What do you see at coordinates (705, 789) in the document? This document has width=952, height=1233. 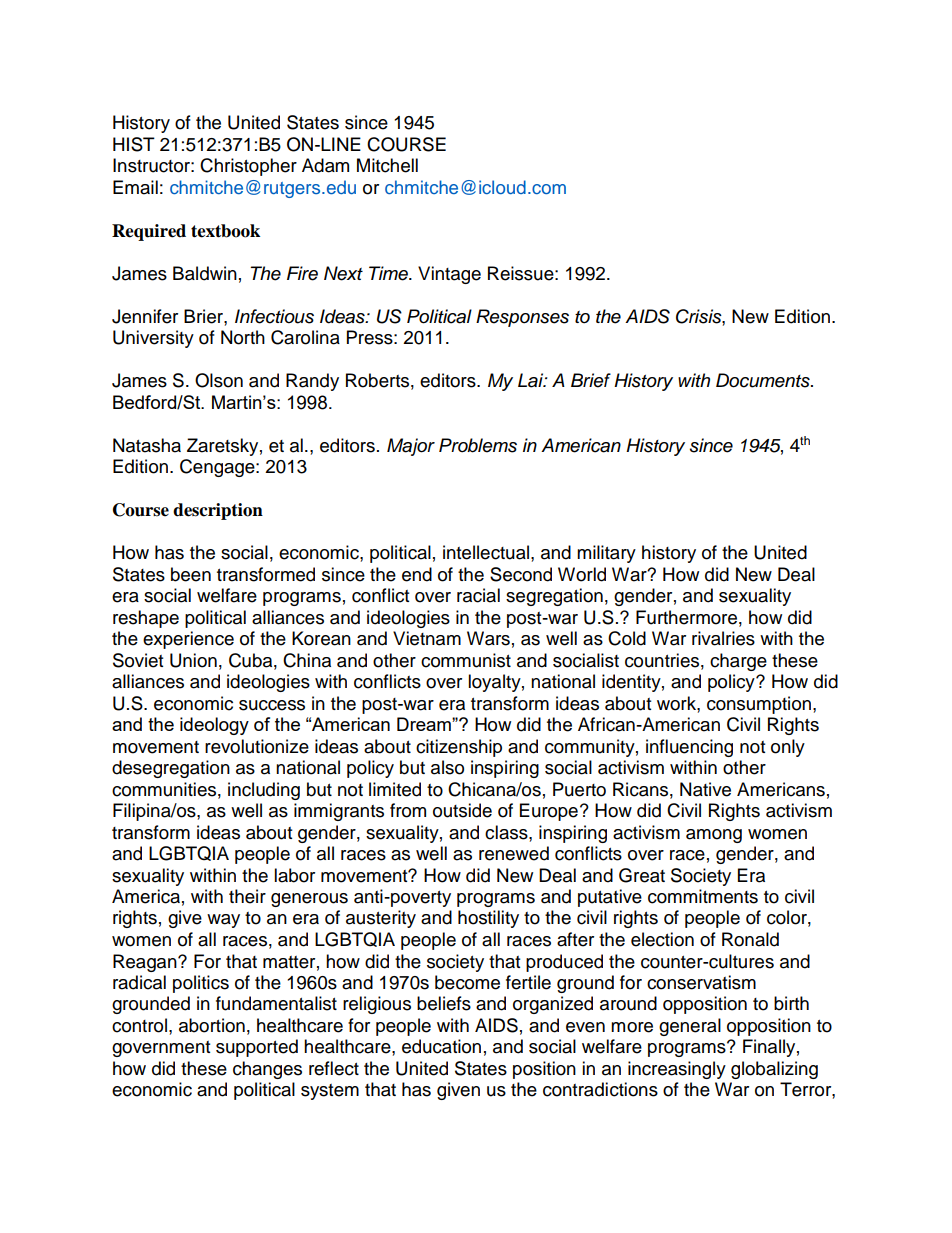 I see `Native` at bounding box center [705, 789].
